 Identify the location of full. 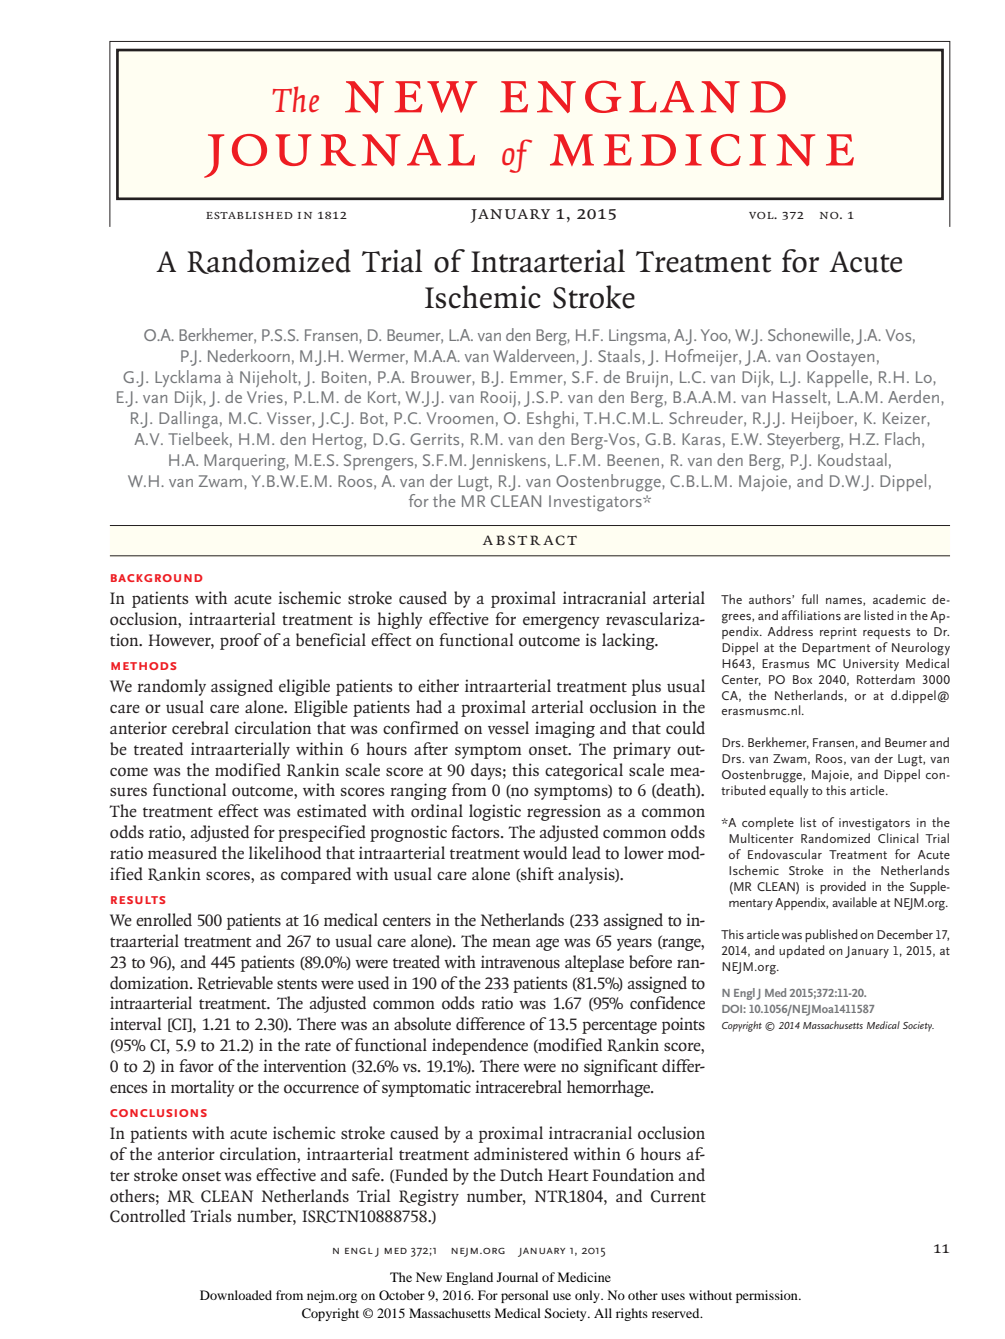
(809, 599).
